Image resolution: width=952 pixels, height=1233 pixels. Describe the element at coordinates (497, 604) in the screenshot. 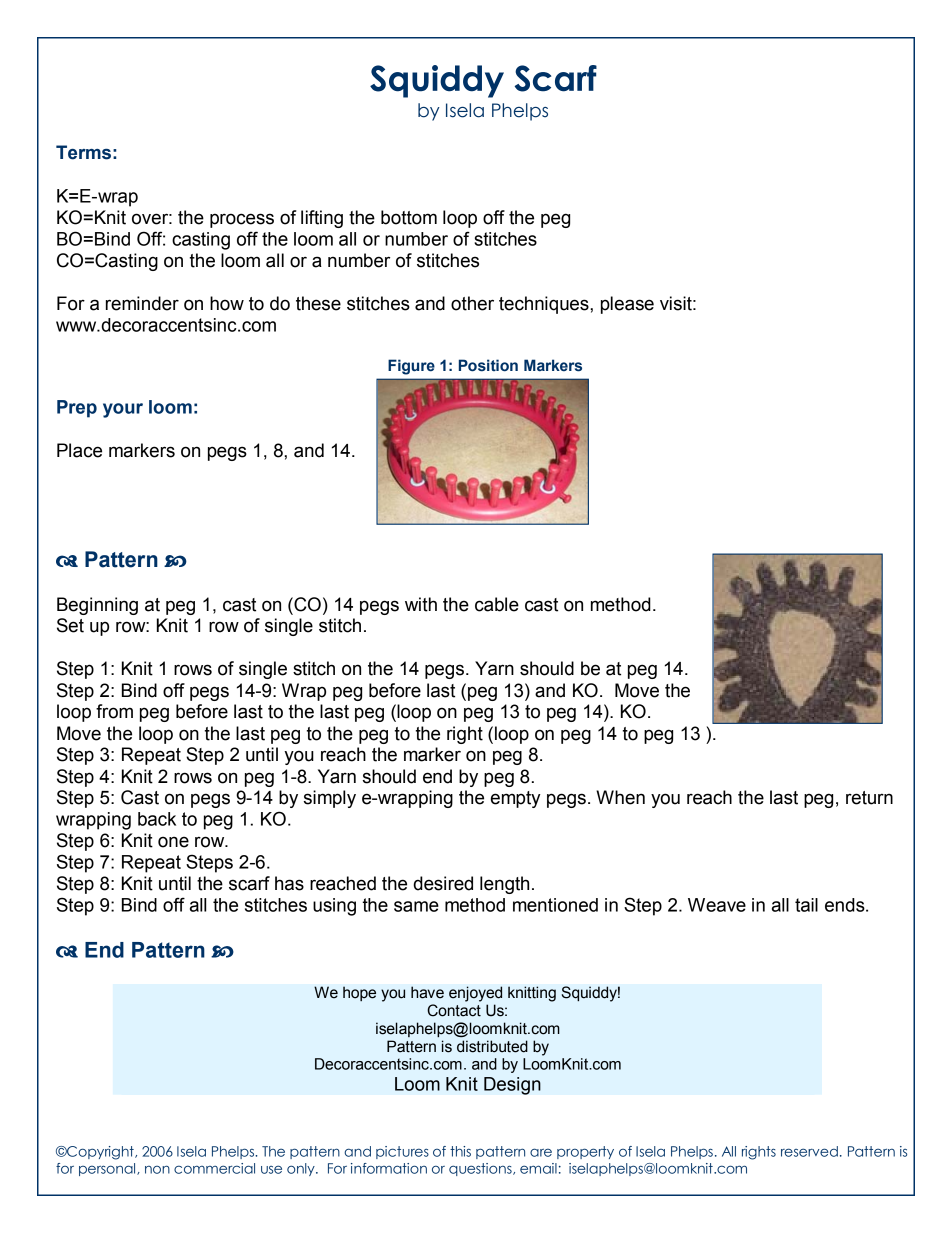

I see `cable` at that location.
